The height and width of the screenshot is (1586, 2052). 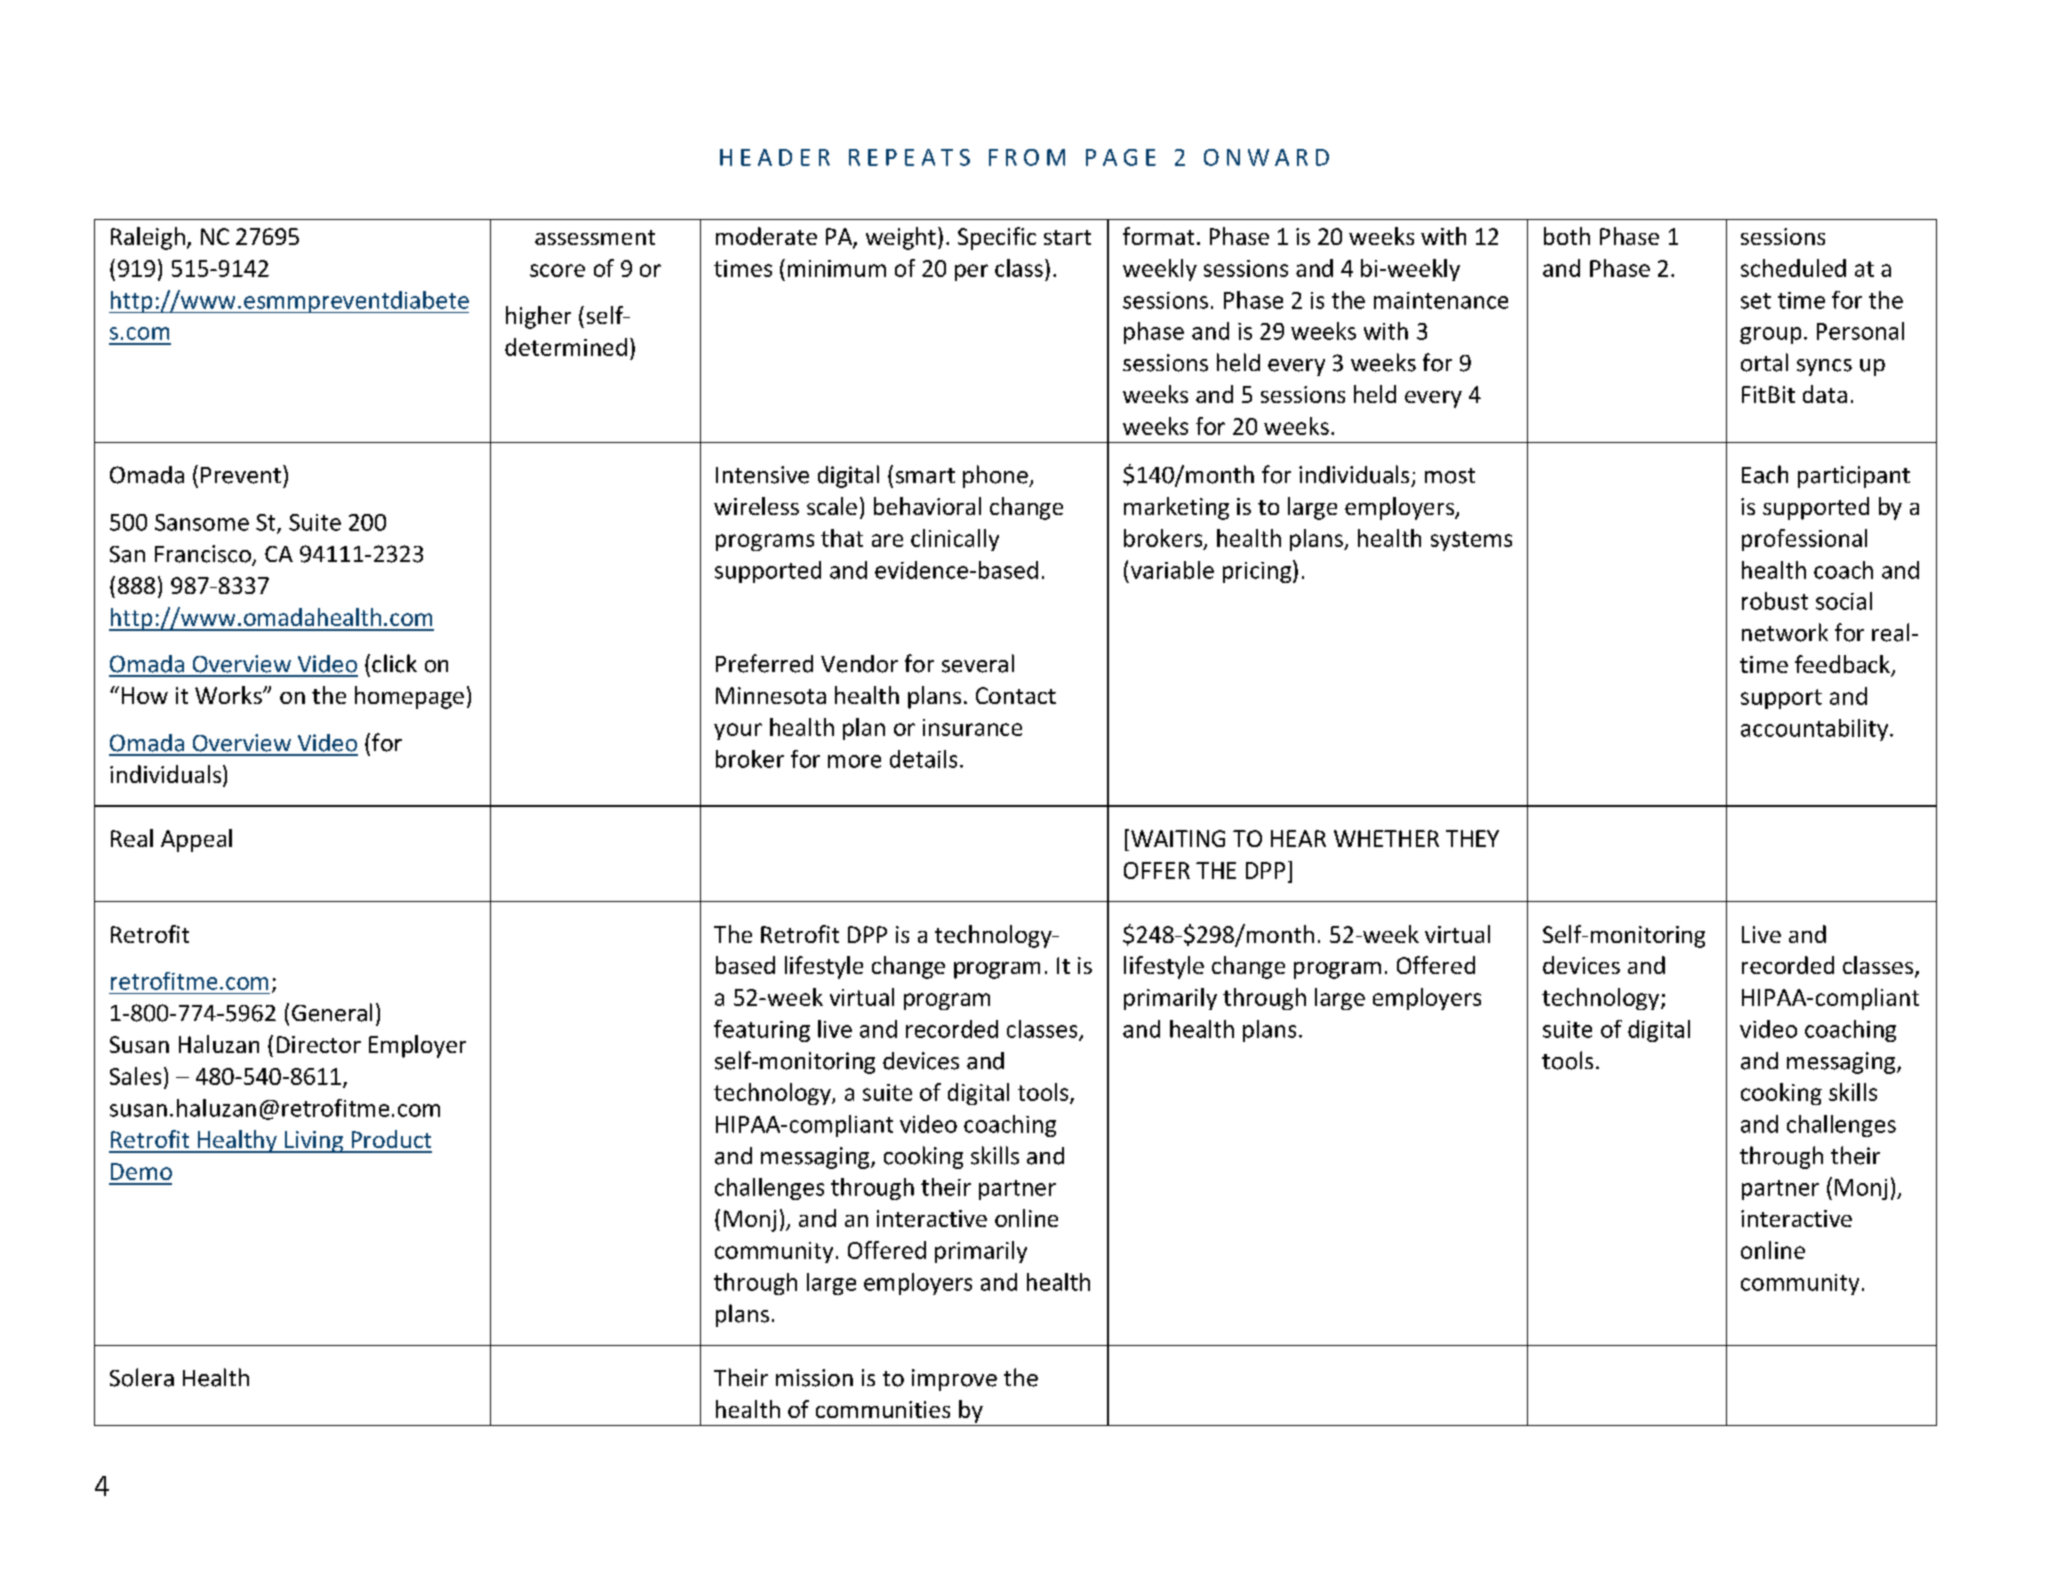 I want to click on Raleigh, so click(x=148, y=238).
